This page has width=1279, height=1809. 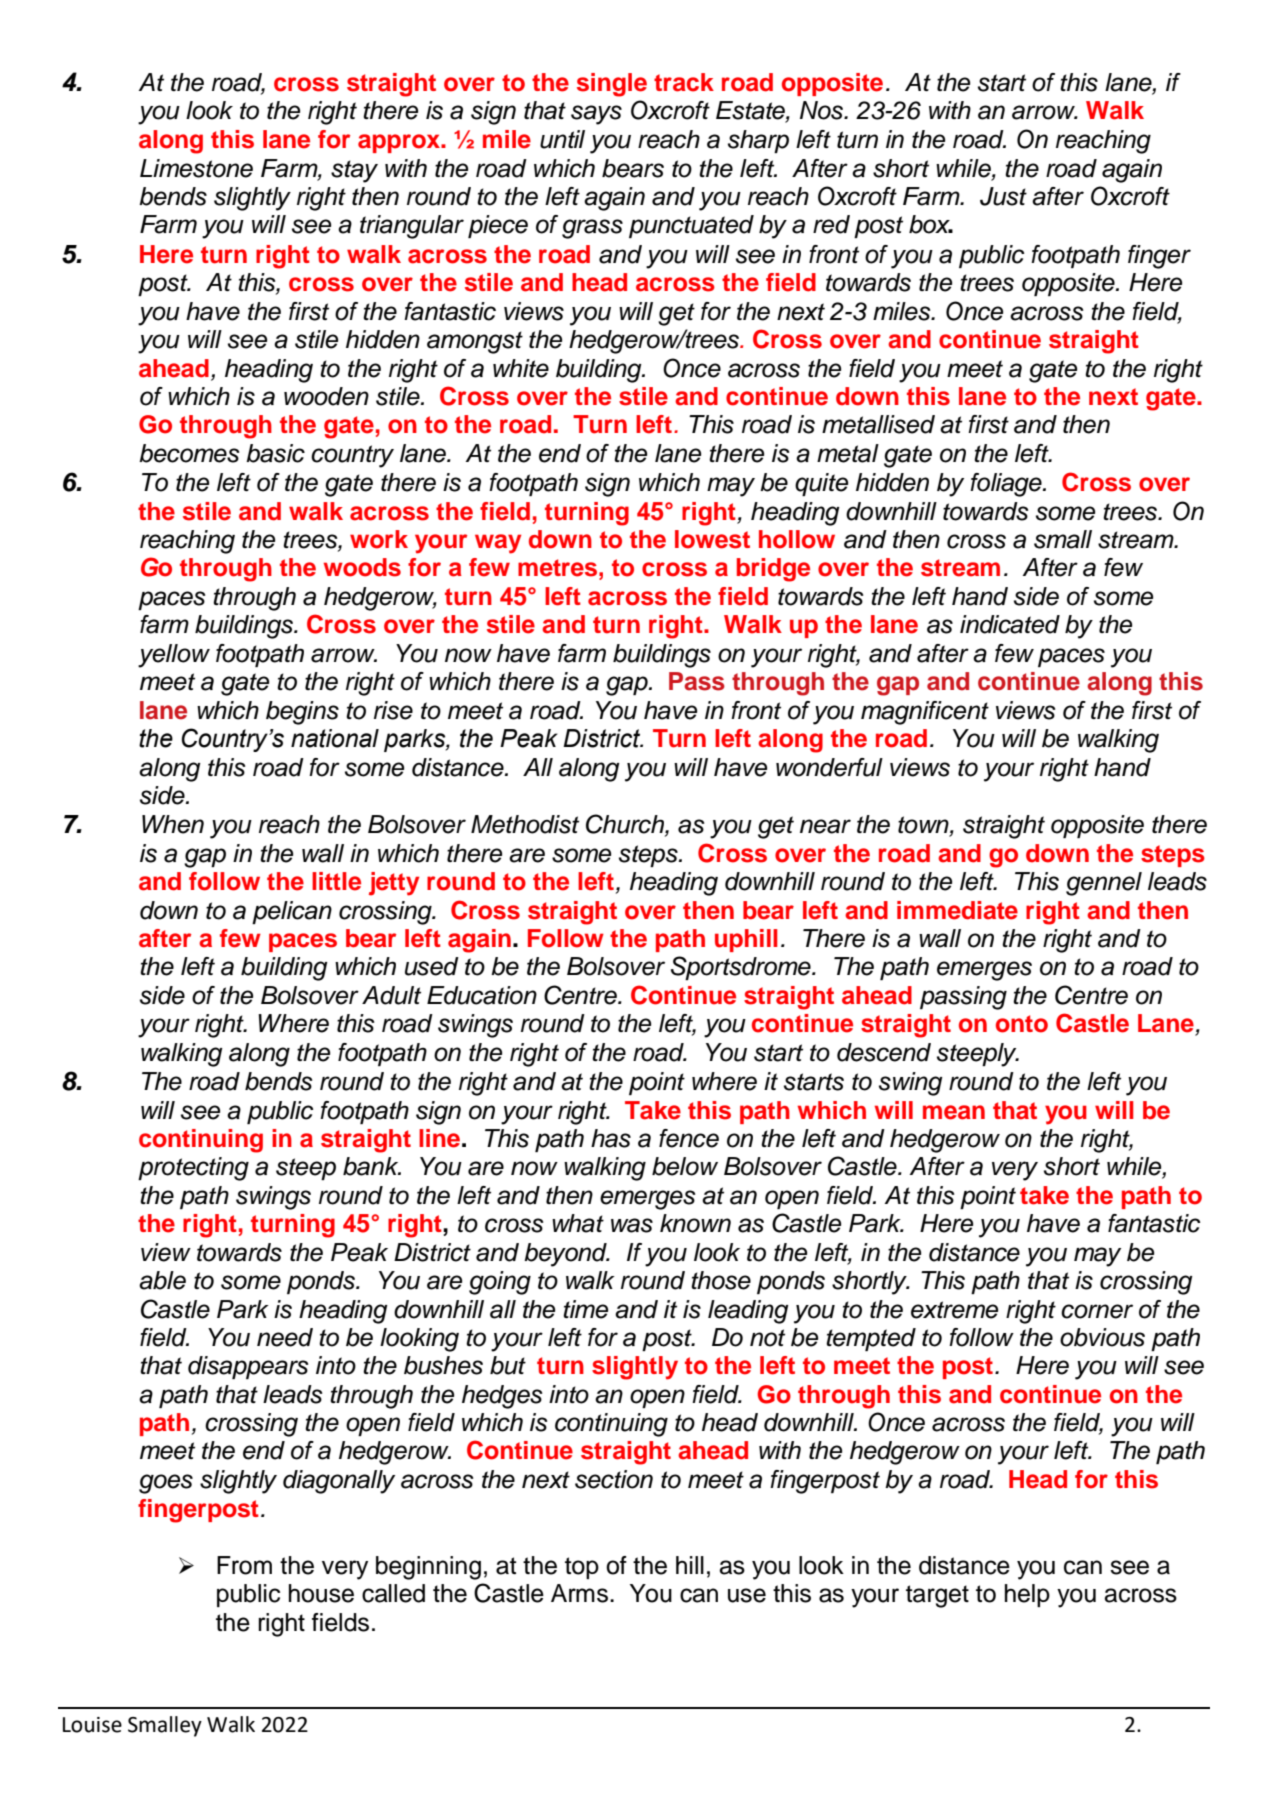 I want to click on begins, so click(x=302, y=713).
